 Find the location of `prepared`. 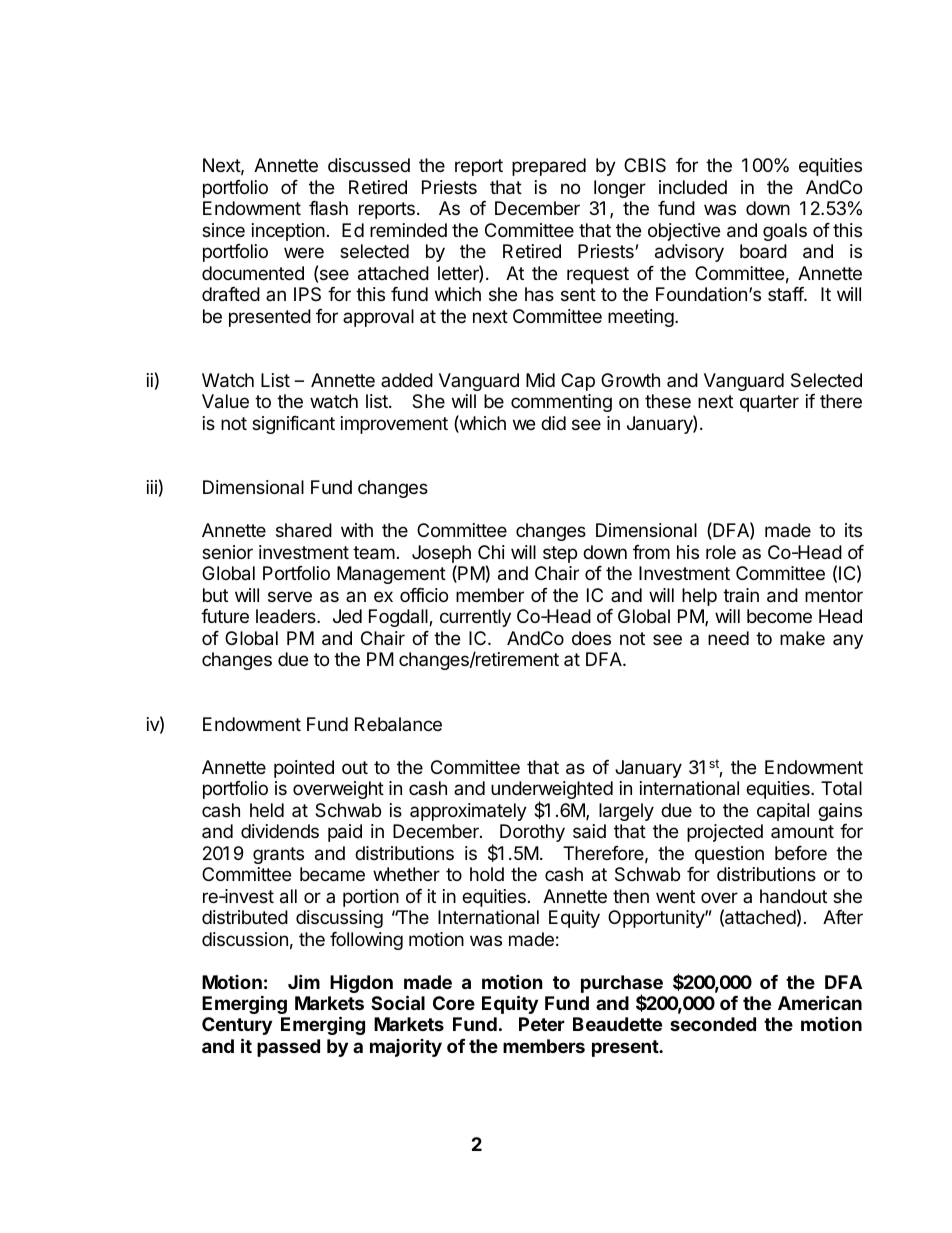

prepared is located at coordinates (549, 167).
